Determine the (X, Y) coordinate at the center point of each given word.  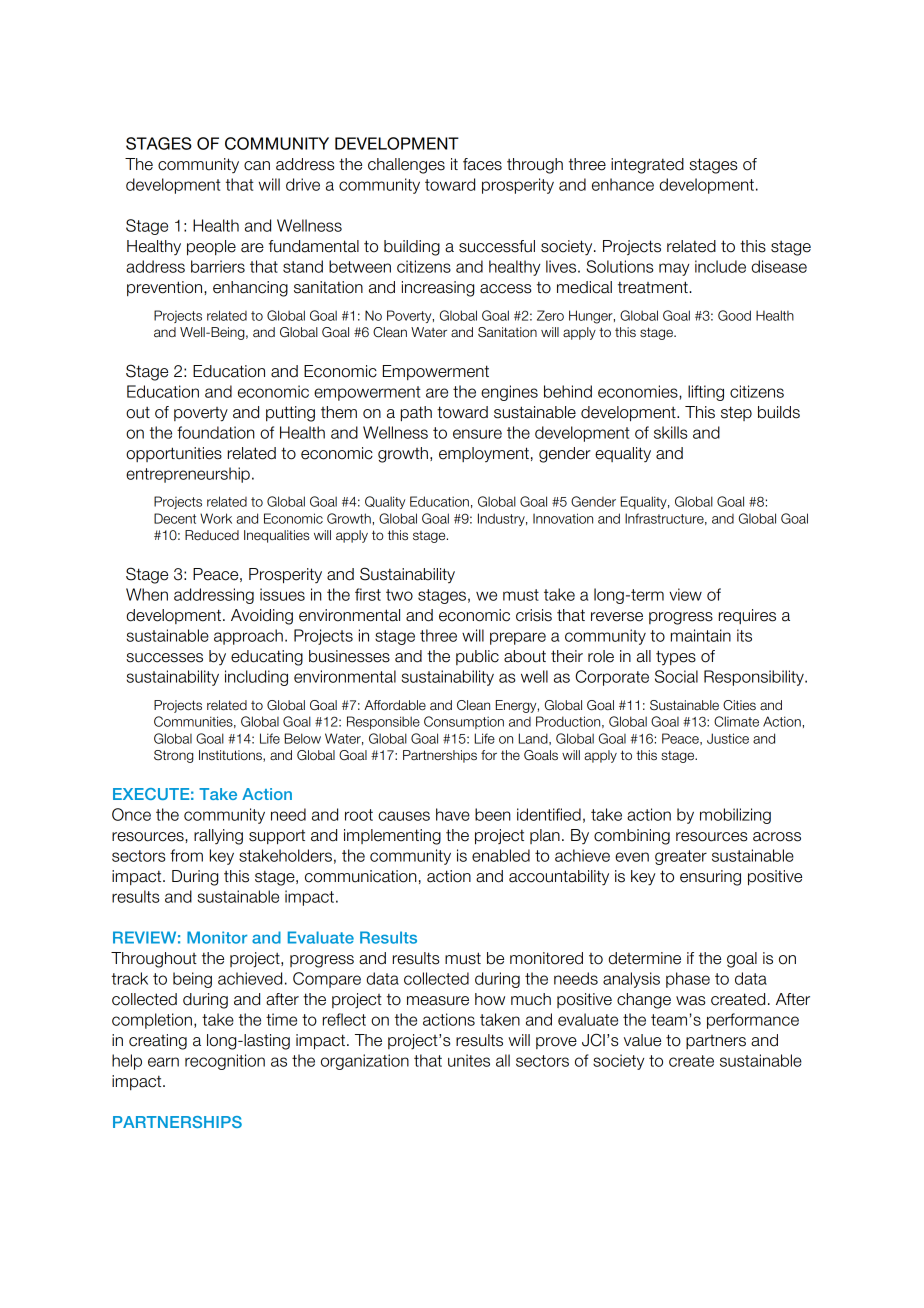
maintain (701, 635)
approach (248, 637)
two (399, 595)
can (257, 166)
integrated (647, 166)
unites (469, 1060)
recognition (225, 1062)
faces (482, 164)
